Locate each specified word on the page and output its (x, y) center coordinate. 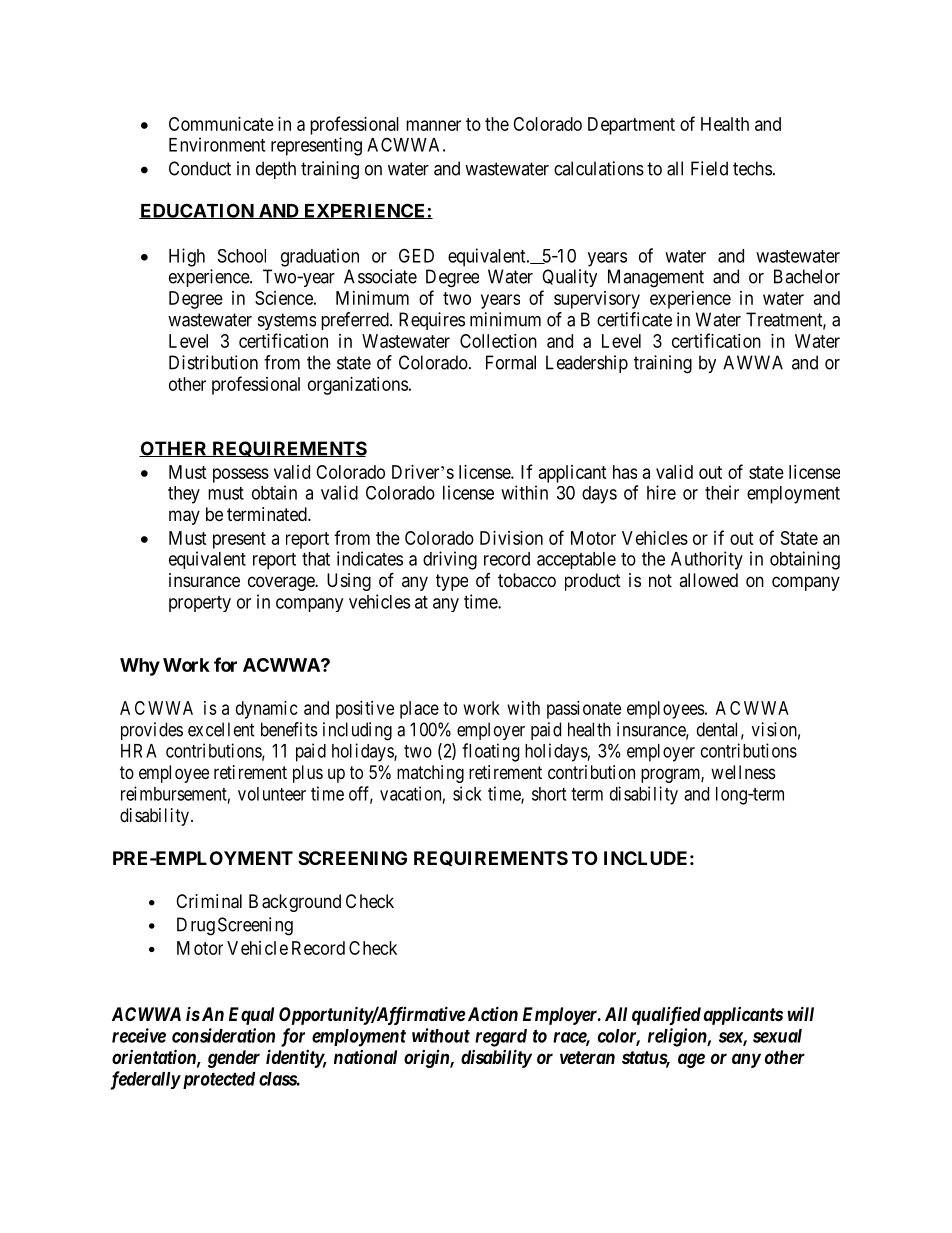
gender (234, 1059)
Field (709, 168)
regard (501, 1038)
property (200, 604)
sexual (777, 1036)
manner (433, 125)
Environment (217, 144)
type (452, 582)
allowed (708, 580)
